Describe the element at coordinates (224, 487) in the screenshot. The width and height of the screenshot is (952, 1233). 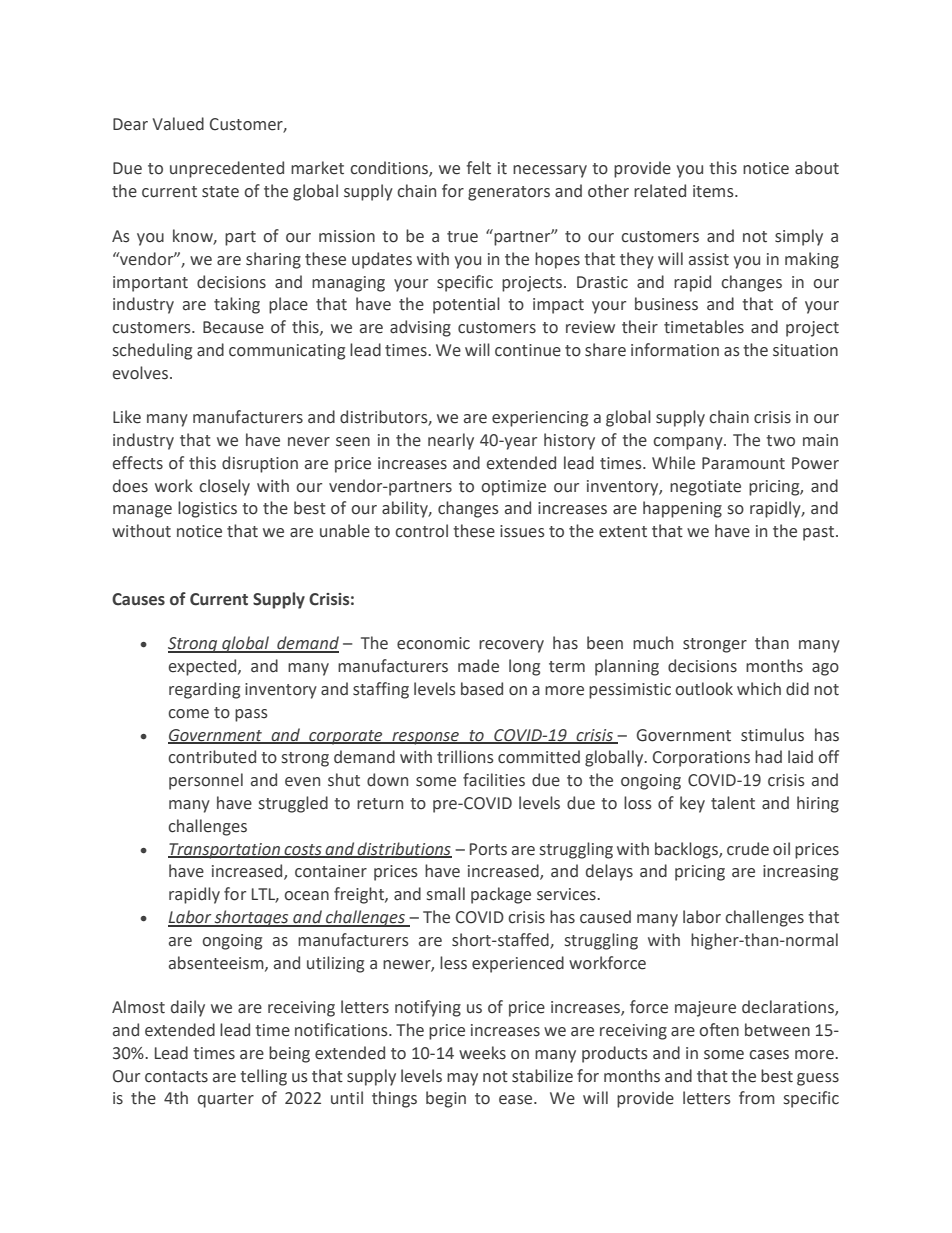
I see `closely` at that location.
